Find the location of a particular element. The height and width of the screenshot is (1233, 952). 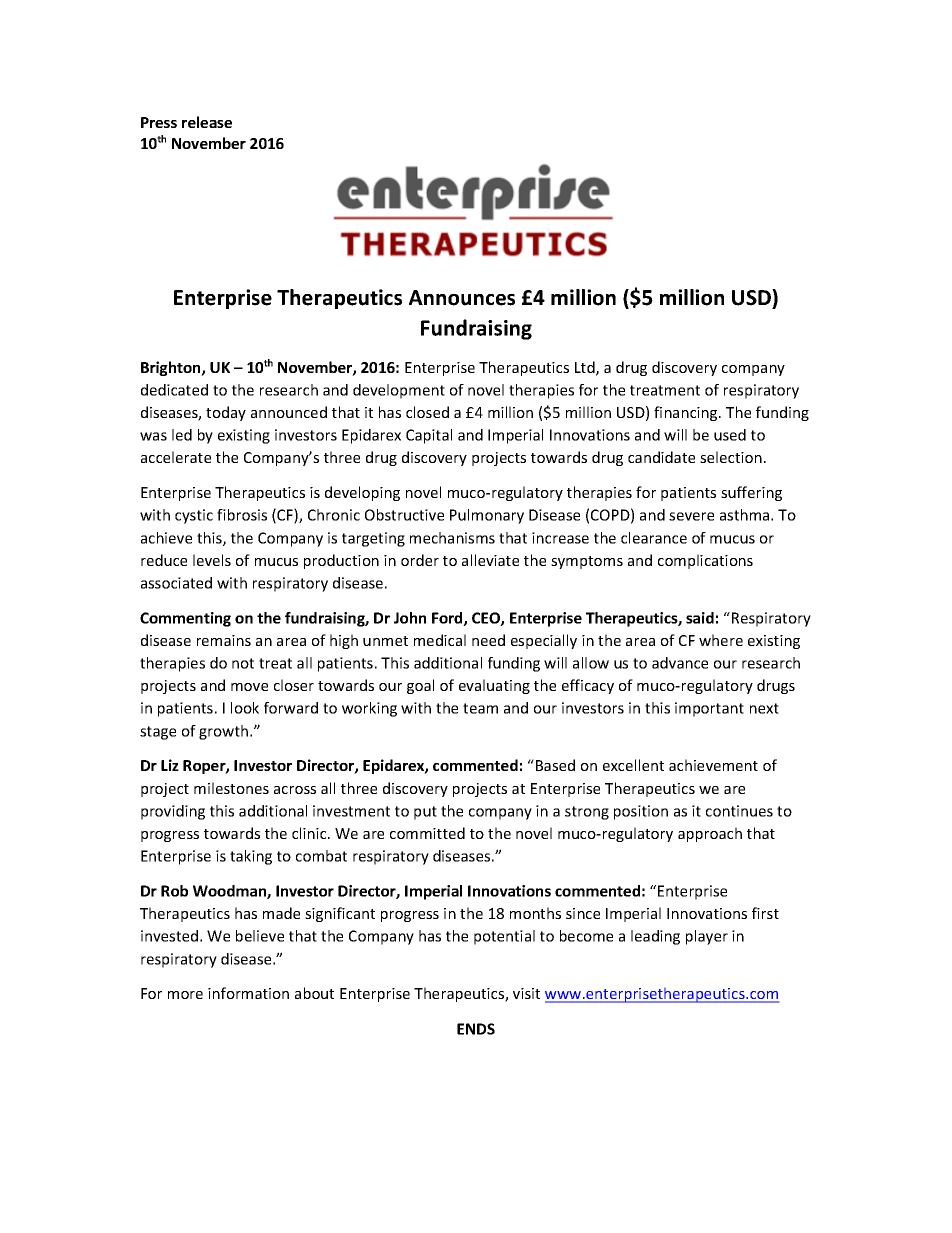

continues is located at coordinates (739, 811).
